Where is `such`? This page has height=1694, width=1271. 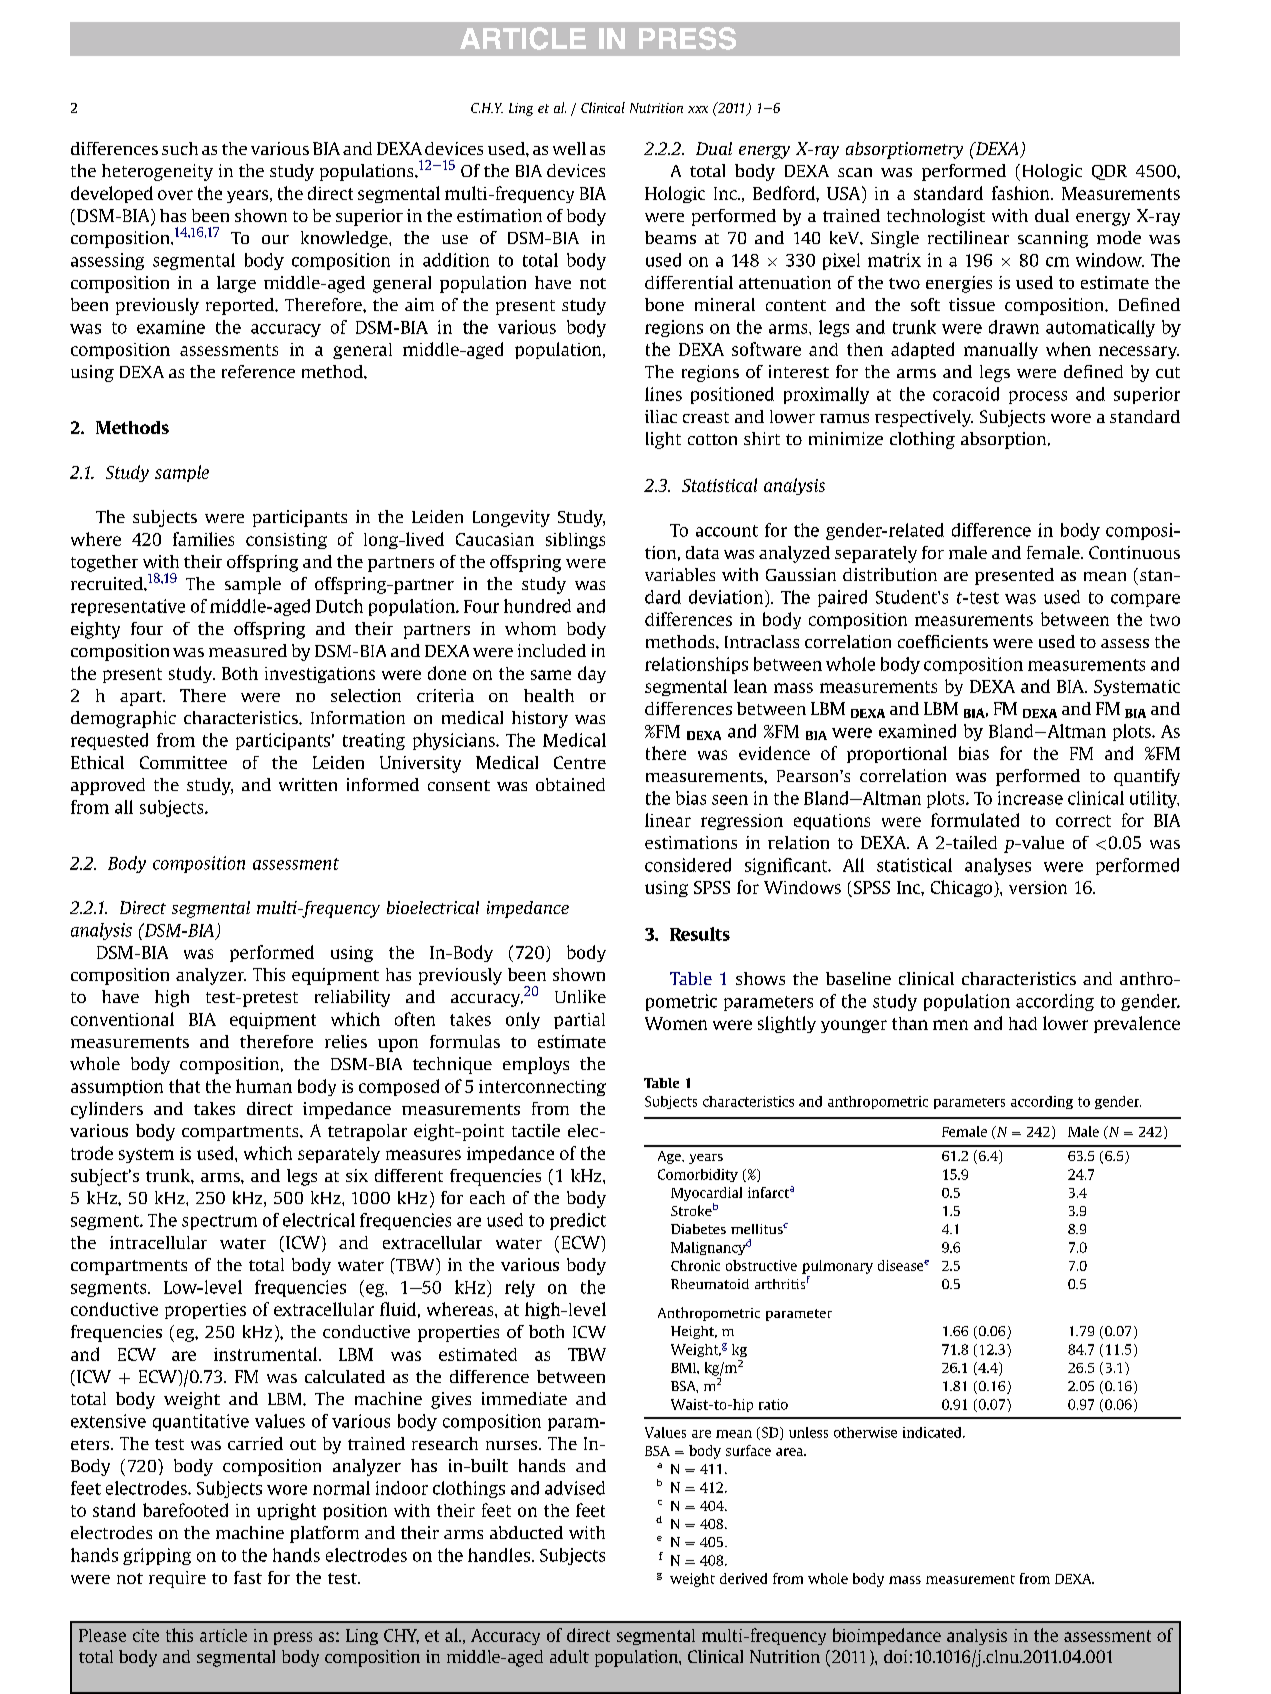 such is located at coordinates (180, 148).
